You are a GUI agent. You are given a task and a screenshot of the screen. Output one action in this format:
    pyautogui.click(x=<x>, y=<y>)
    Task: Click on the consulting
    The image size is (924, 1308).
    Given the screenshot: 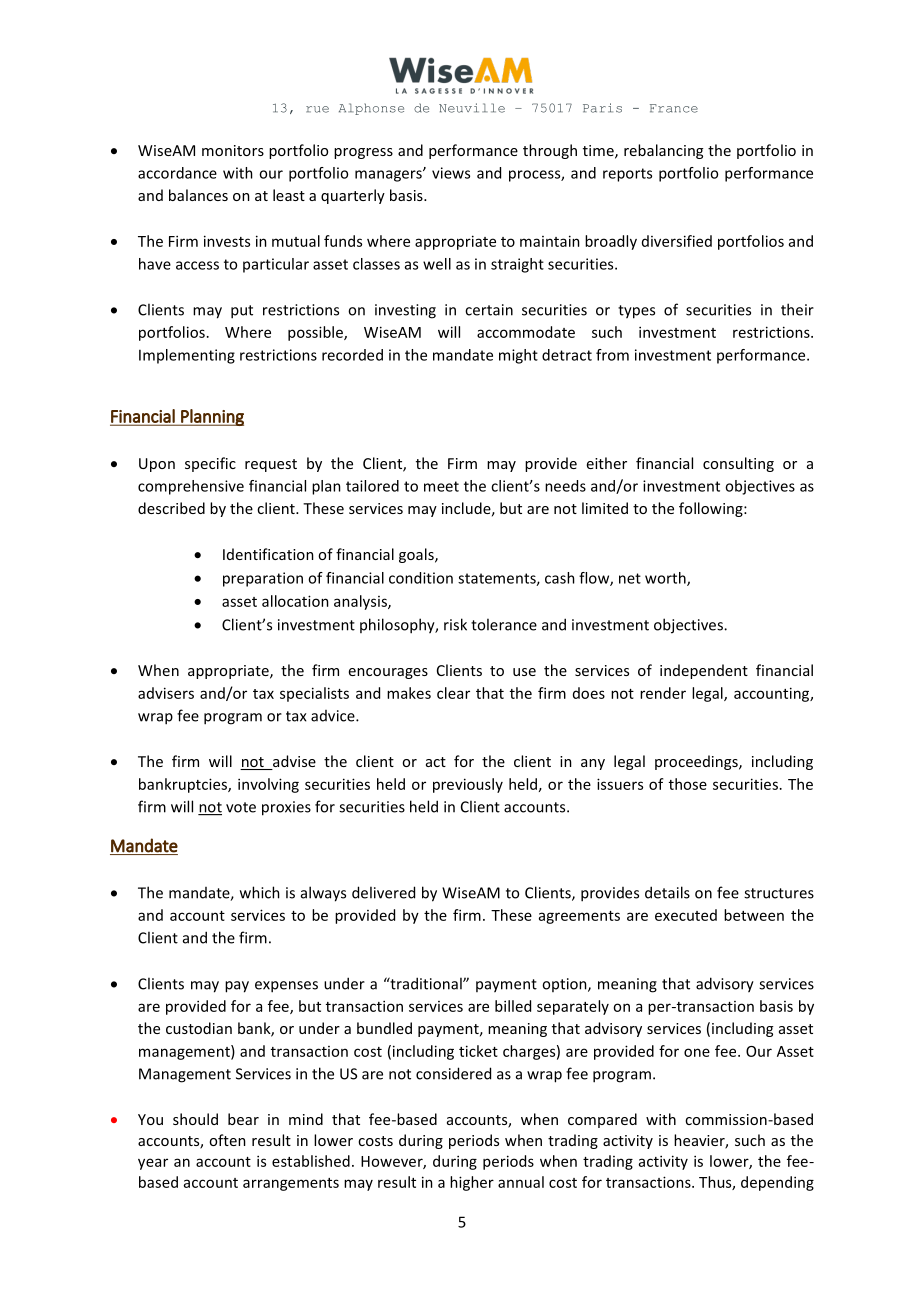 What is the action you would take?
    pyautogui.click(x=738, y=464)
